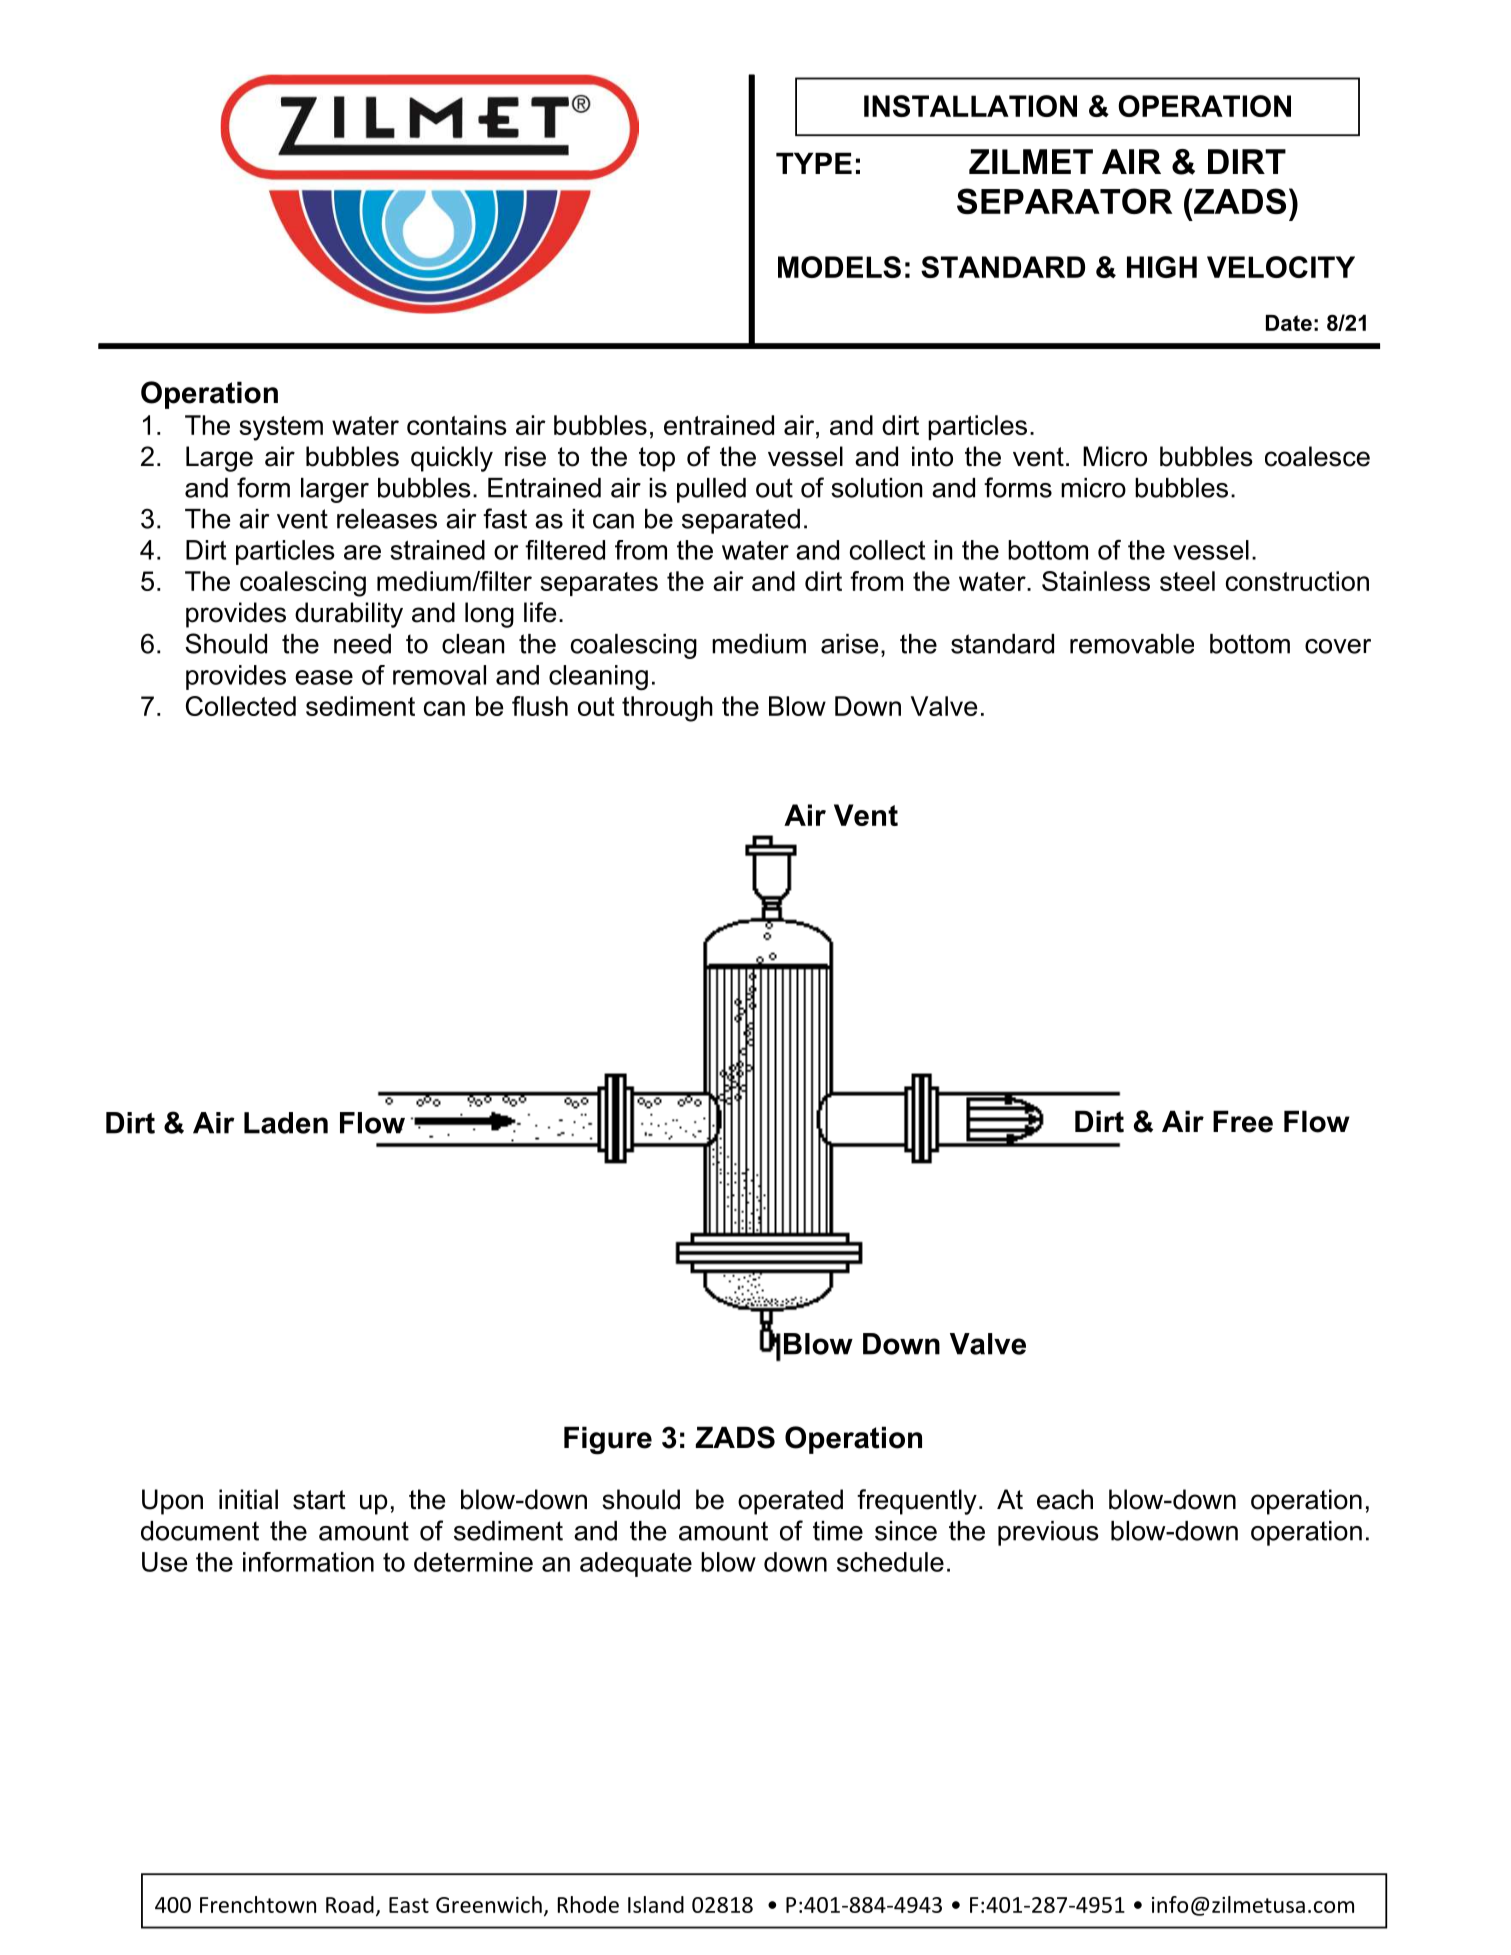  I want to click on Road, so click(350, 1904).
